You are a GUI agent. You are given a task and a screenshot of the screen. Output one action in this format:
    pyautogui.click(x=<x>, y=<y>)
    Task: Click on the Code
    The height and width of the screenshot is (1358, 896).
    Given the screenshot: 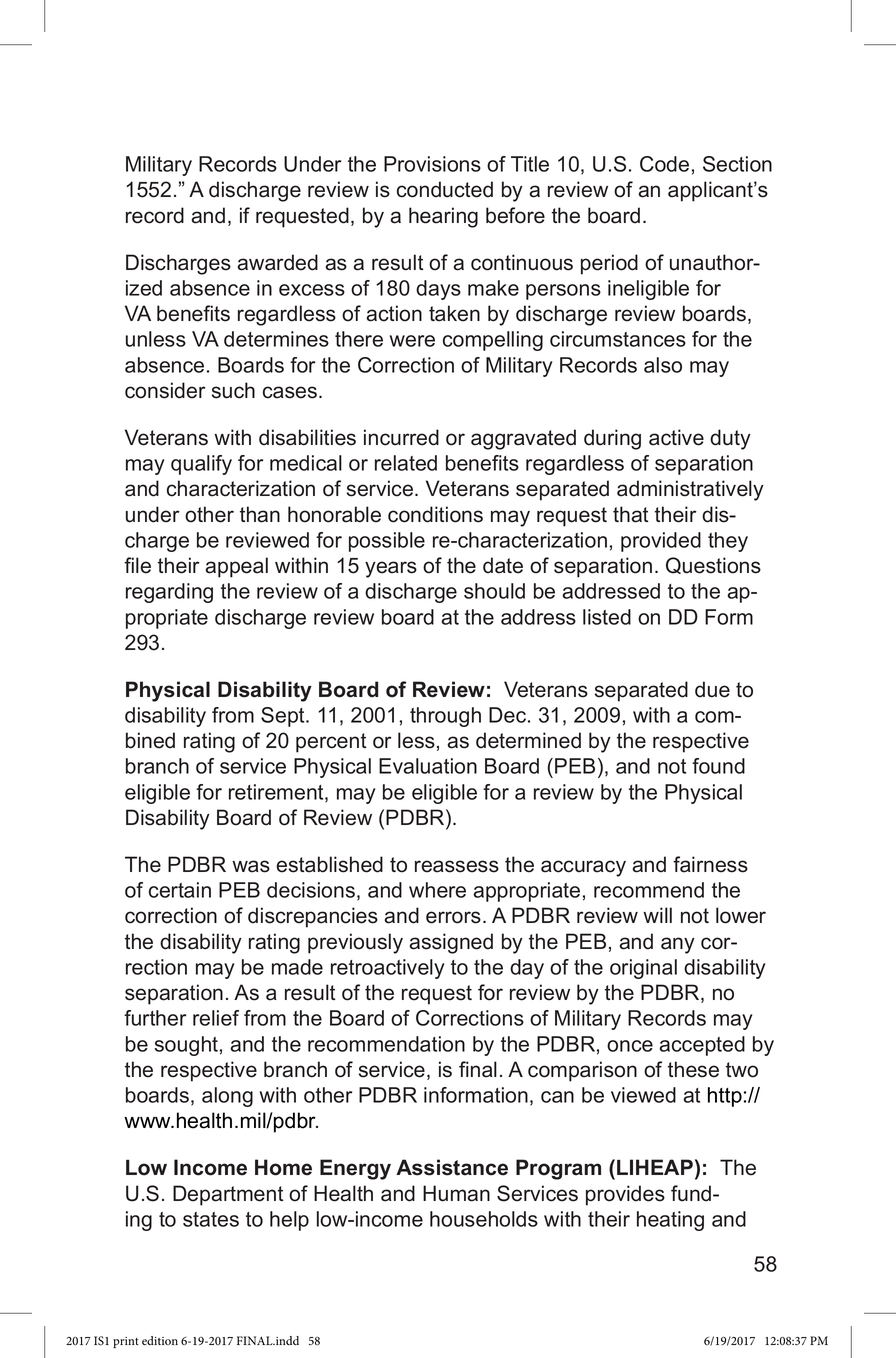 What is the action you would take?
    pyautogui.click(x=664, y=164)
